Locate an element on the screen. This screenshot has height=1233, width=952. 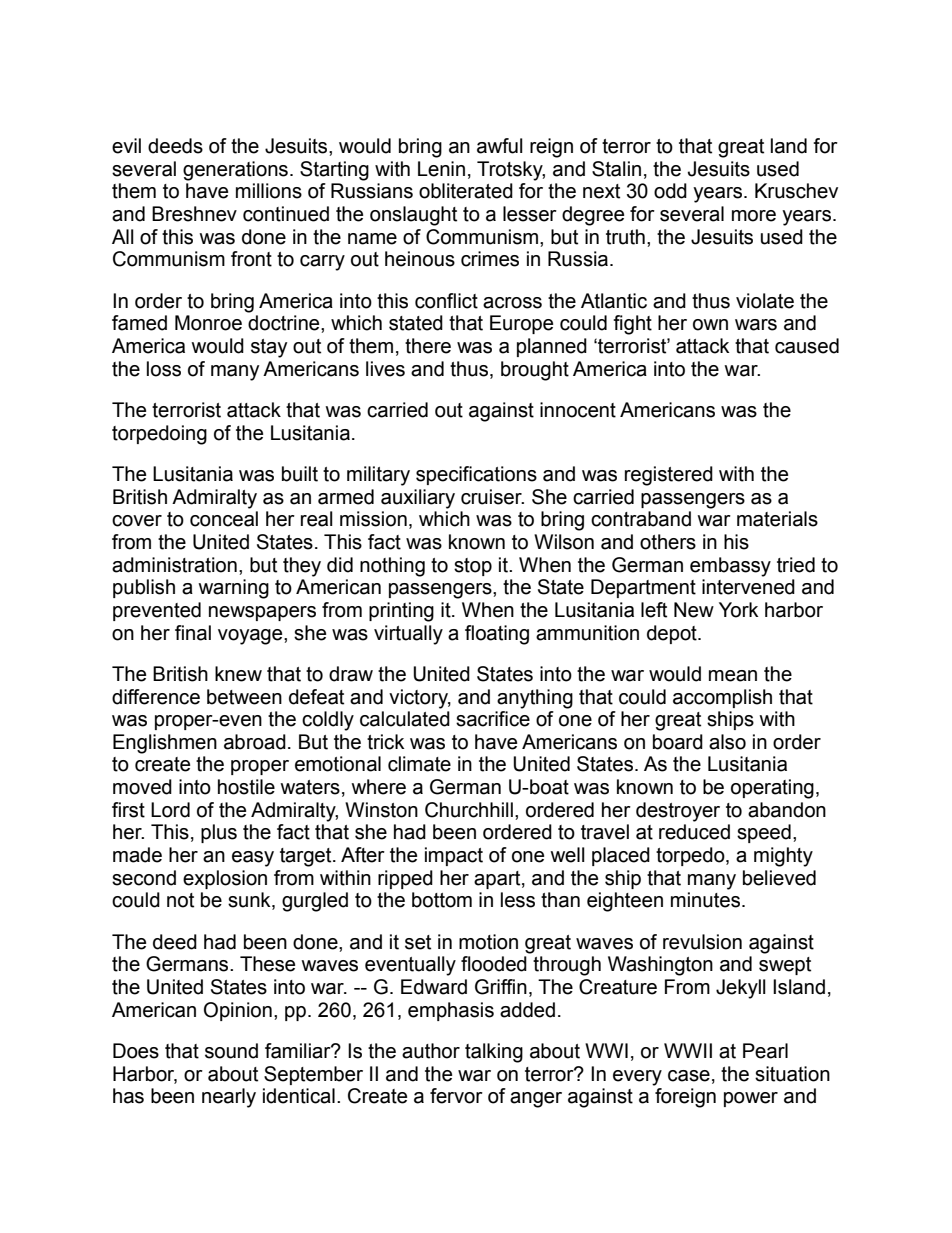
fervor is located at coordinates (456, 1096).
